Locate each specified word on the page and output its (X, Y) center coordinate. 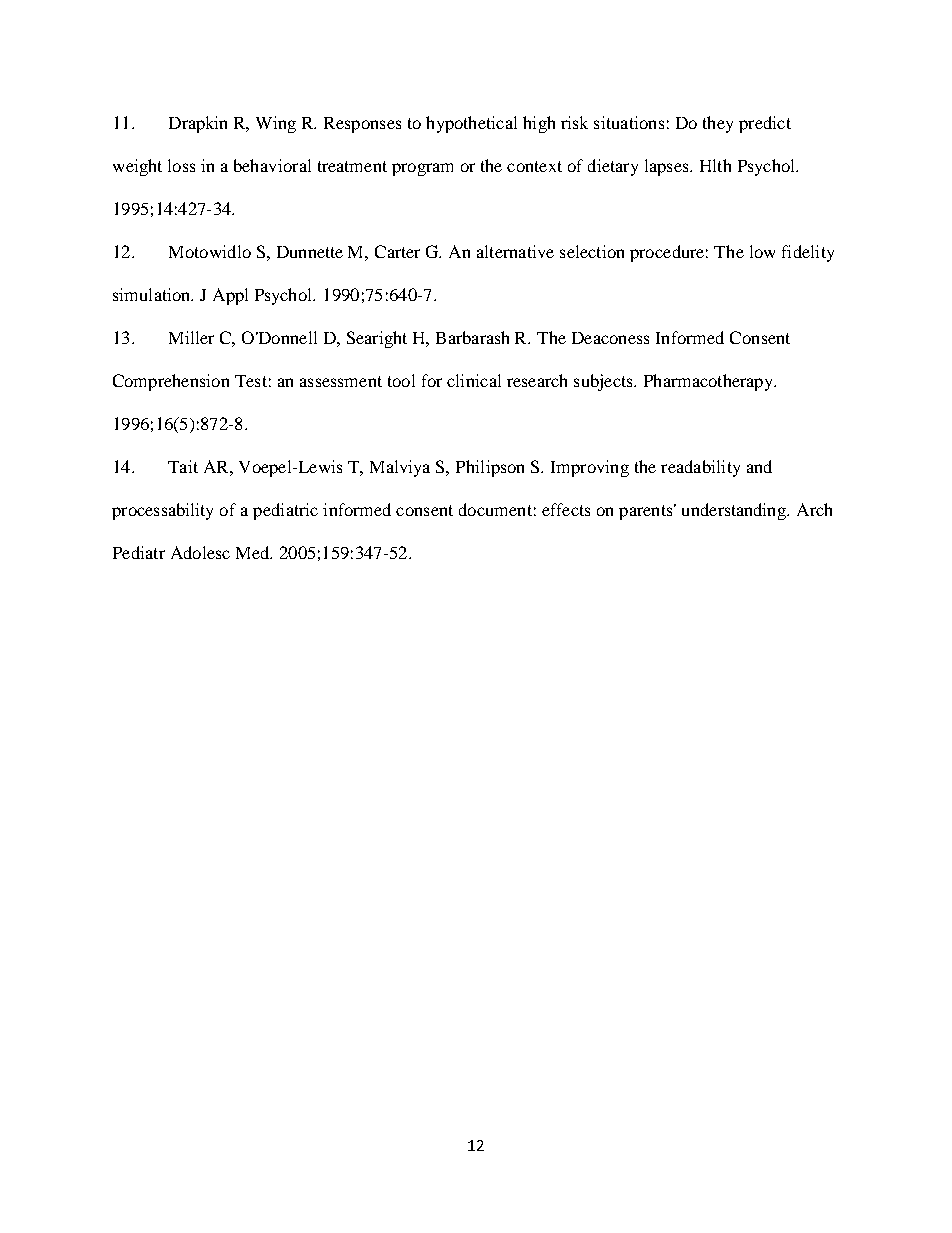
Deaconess (610, 338)
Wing (276, 124)
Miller (191, 337)
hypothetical (471, 124)
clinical (474, 380)
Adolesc (200, 552)
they (718, 124)
